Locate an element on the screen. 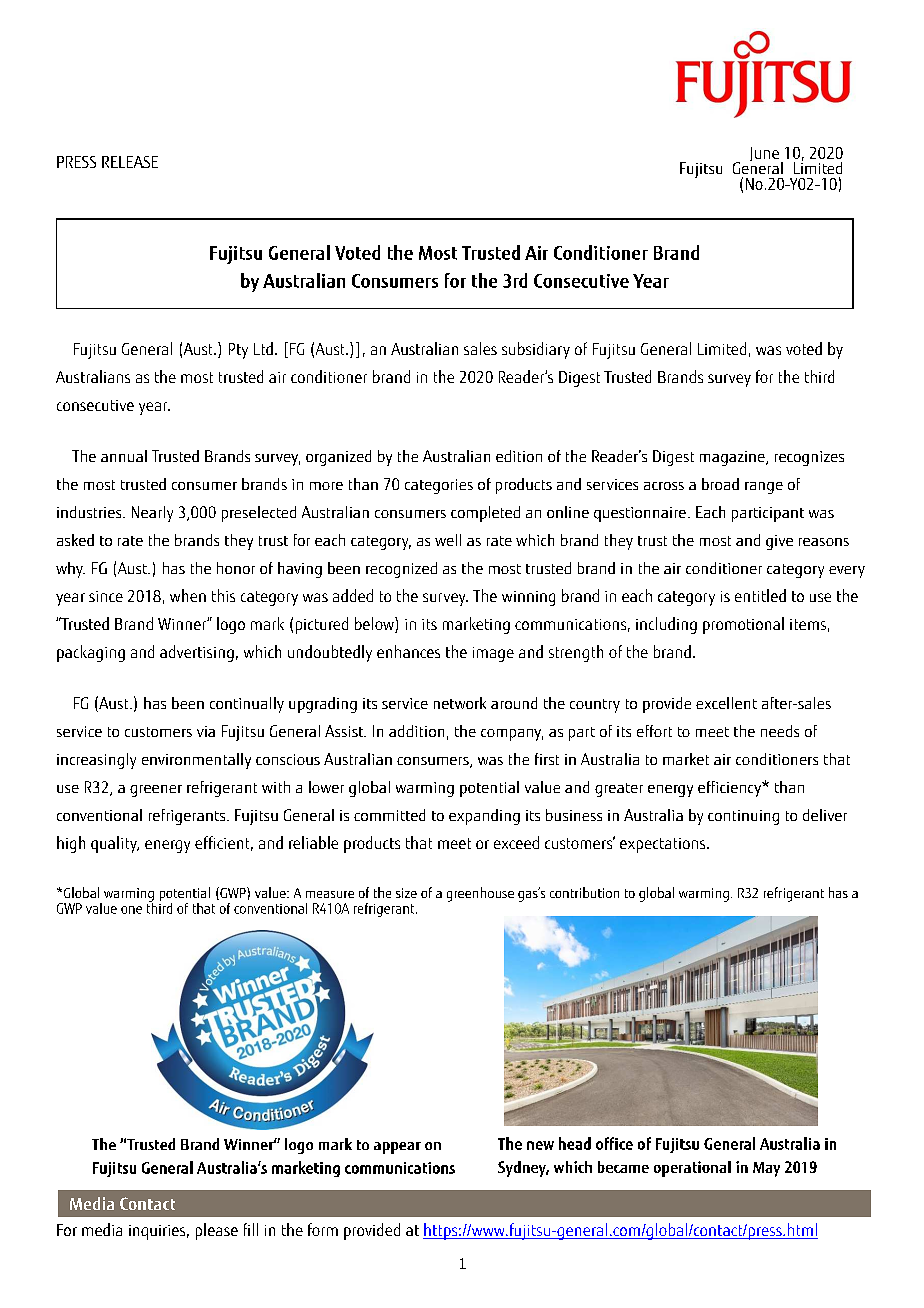  Sydney is located at coordinates (523, 1169).
